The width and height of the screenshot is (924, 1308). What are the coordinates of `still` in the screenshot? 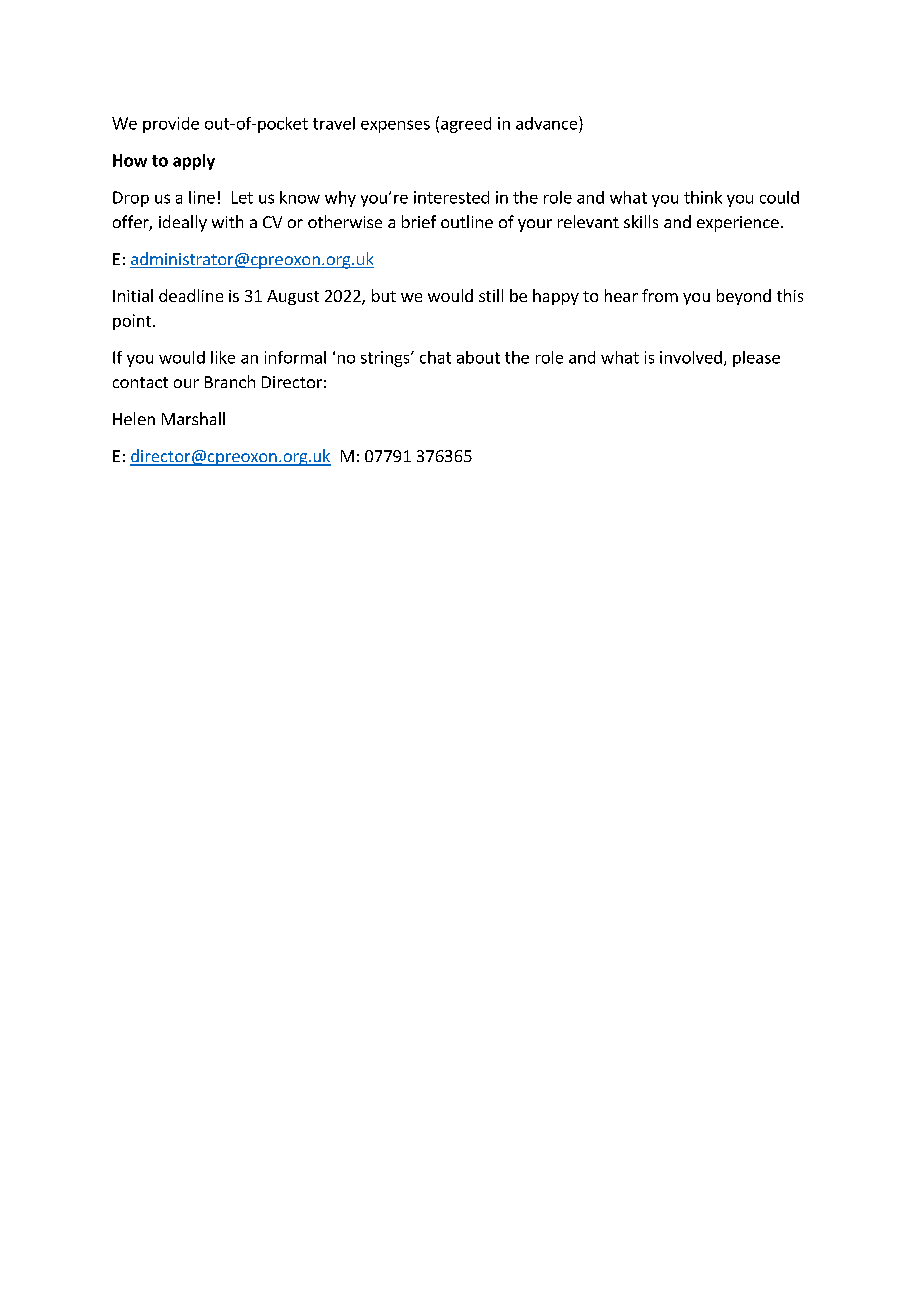 It's located at (491, 295).
